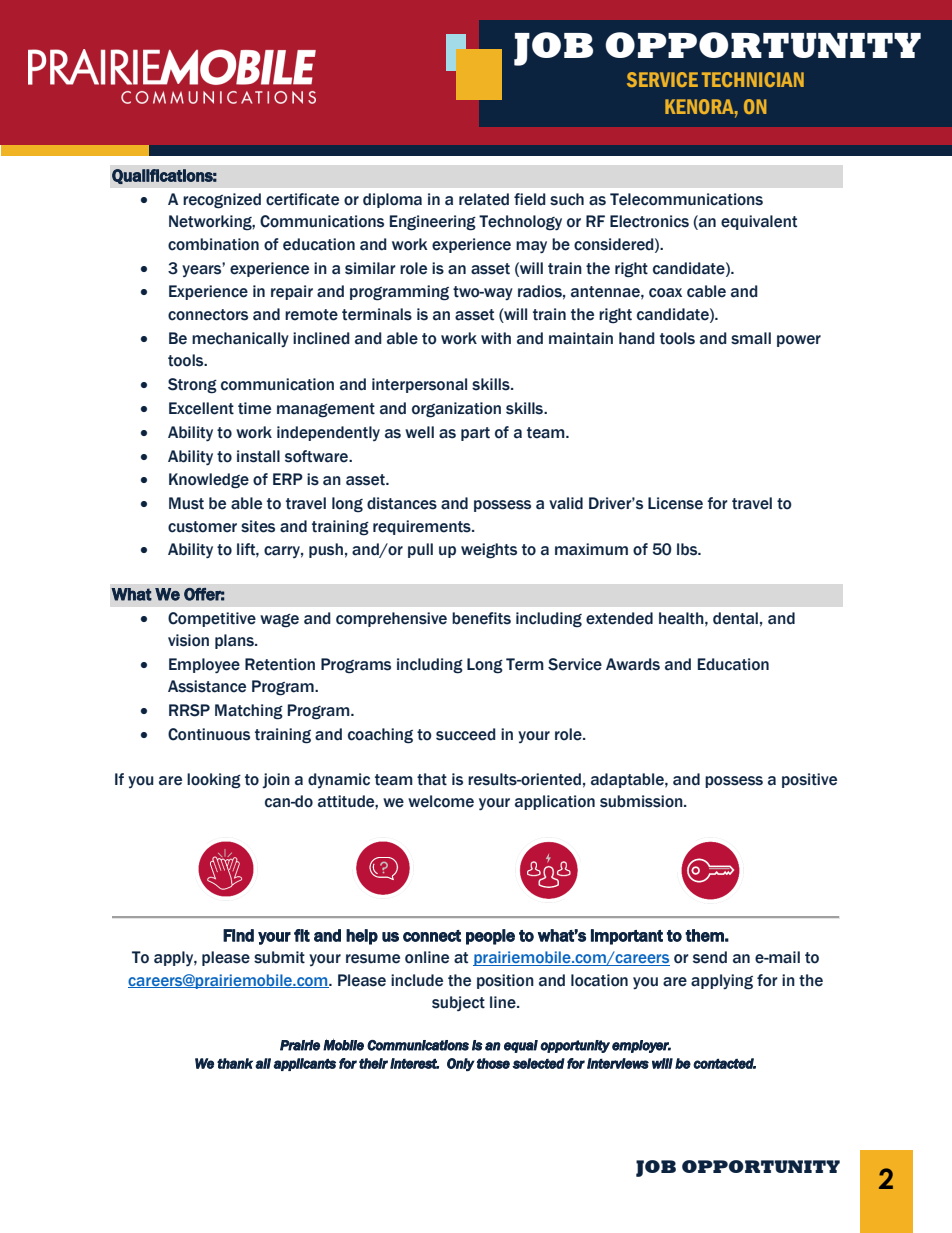 The width and height of the image is (952, 1233). Describe the element at coordinates (521, 1046) in the image. I see `equal` at that location.
